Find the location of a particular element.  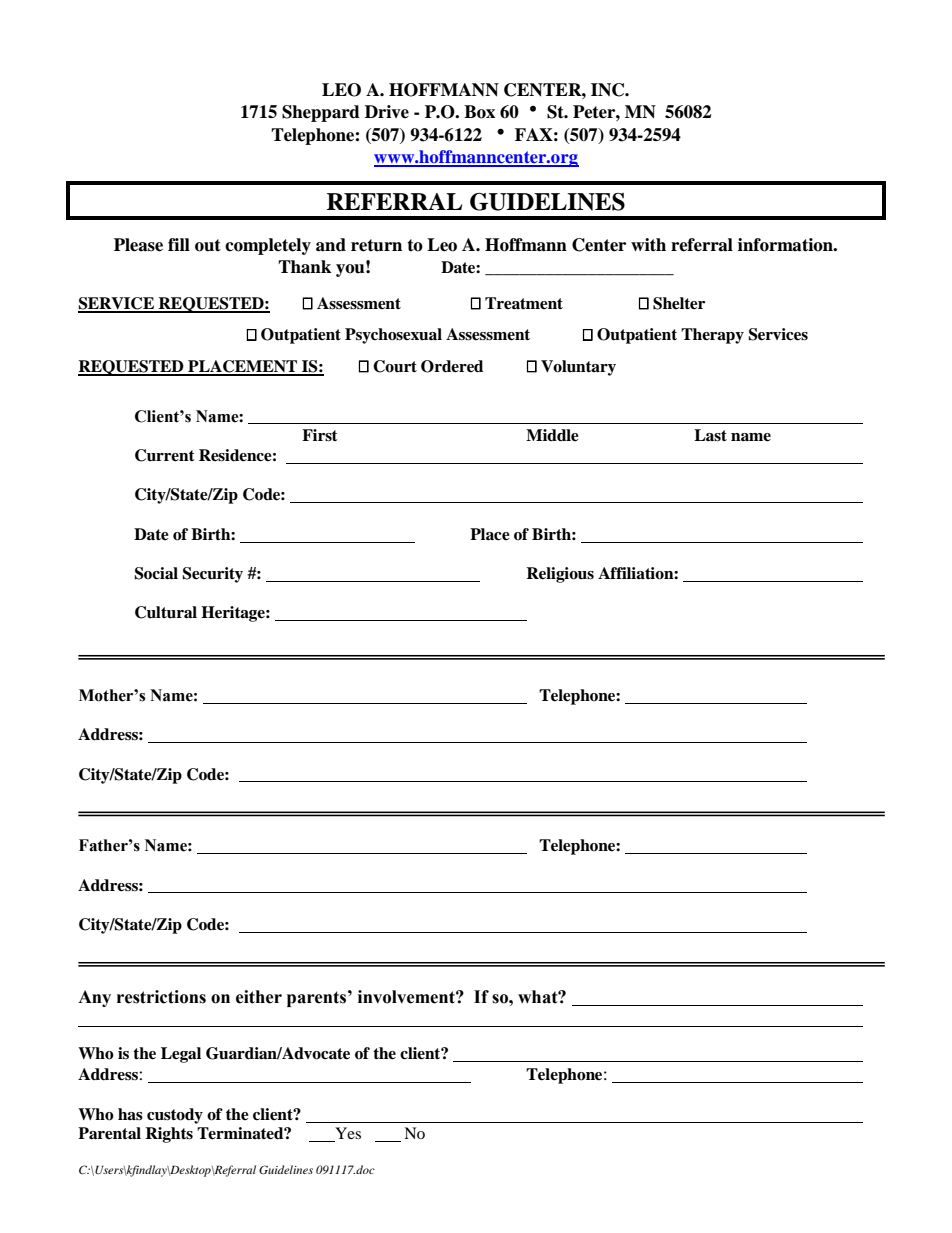

Yes is located at coordinates (347, 1134).
